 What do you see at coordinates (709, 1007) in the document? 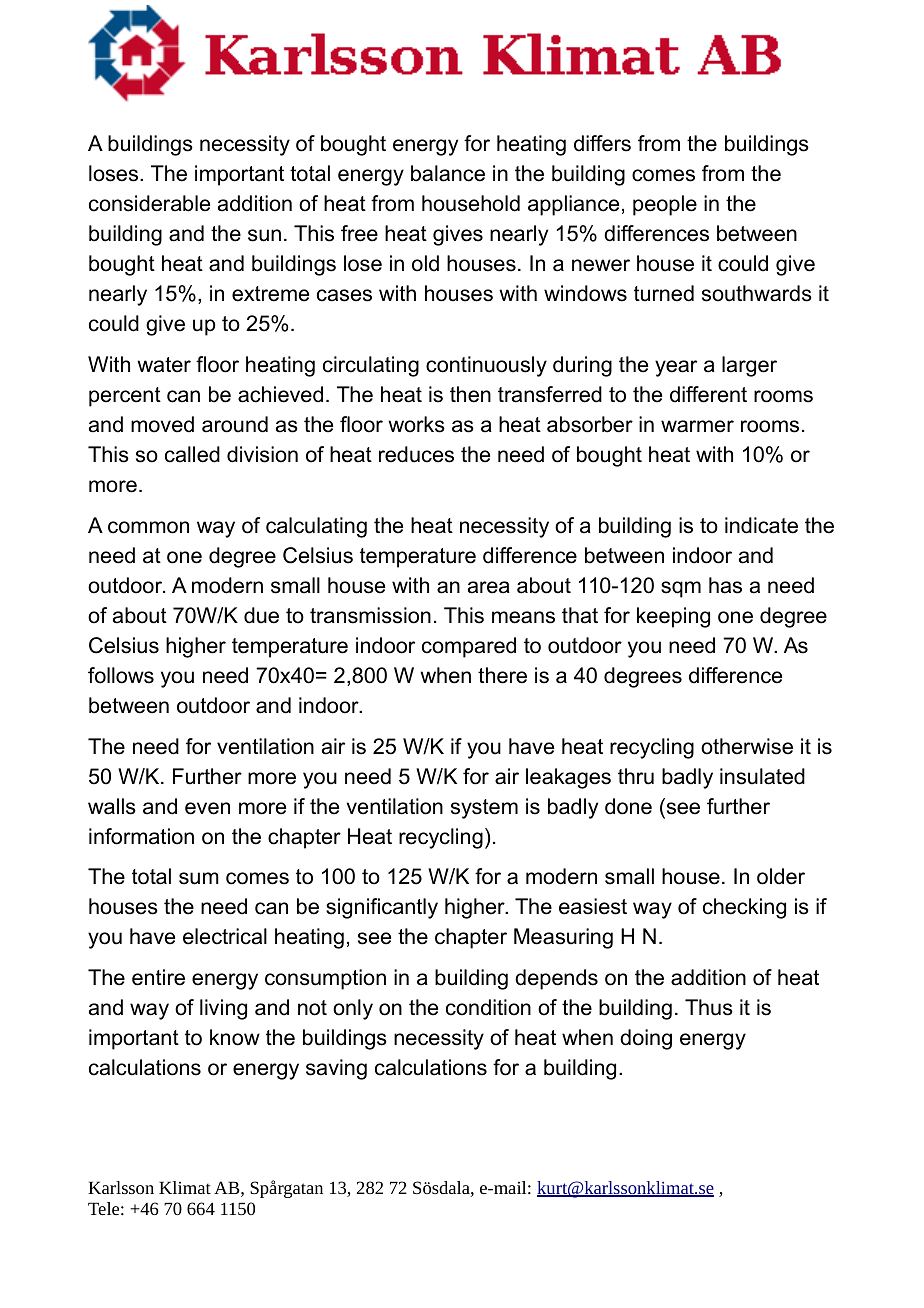
I see `Thus` at bounding box center [709, 1007].
